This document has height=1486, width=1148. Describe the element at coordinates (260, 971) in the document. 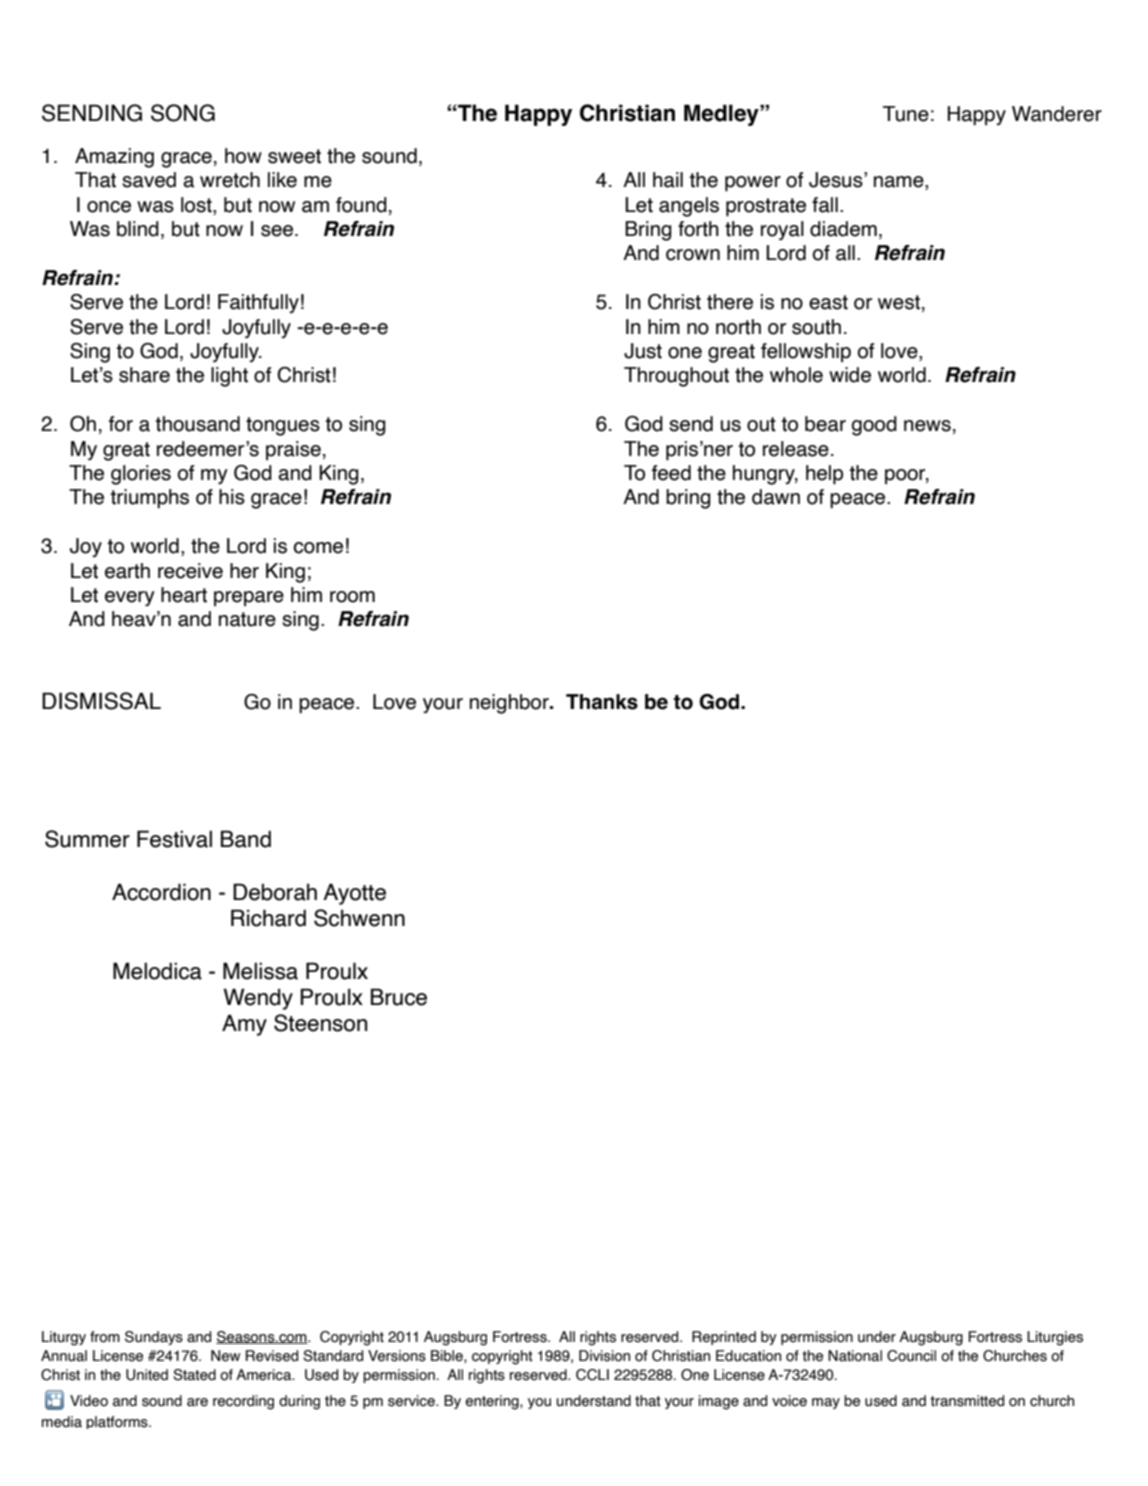

I see `Melissa` at that location.
